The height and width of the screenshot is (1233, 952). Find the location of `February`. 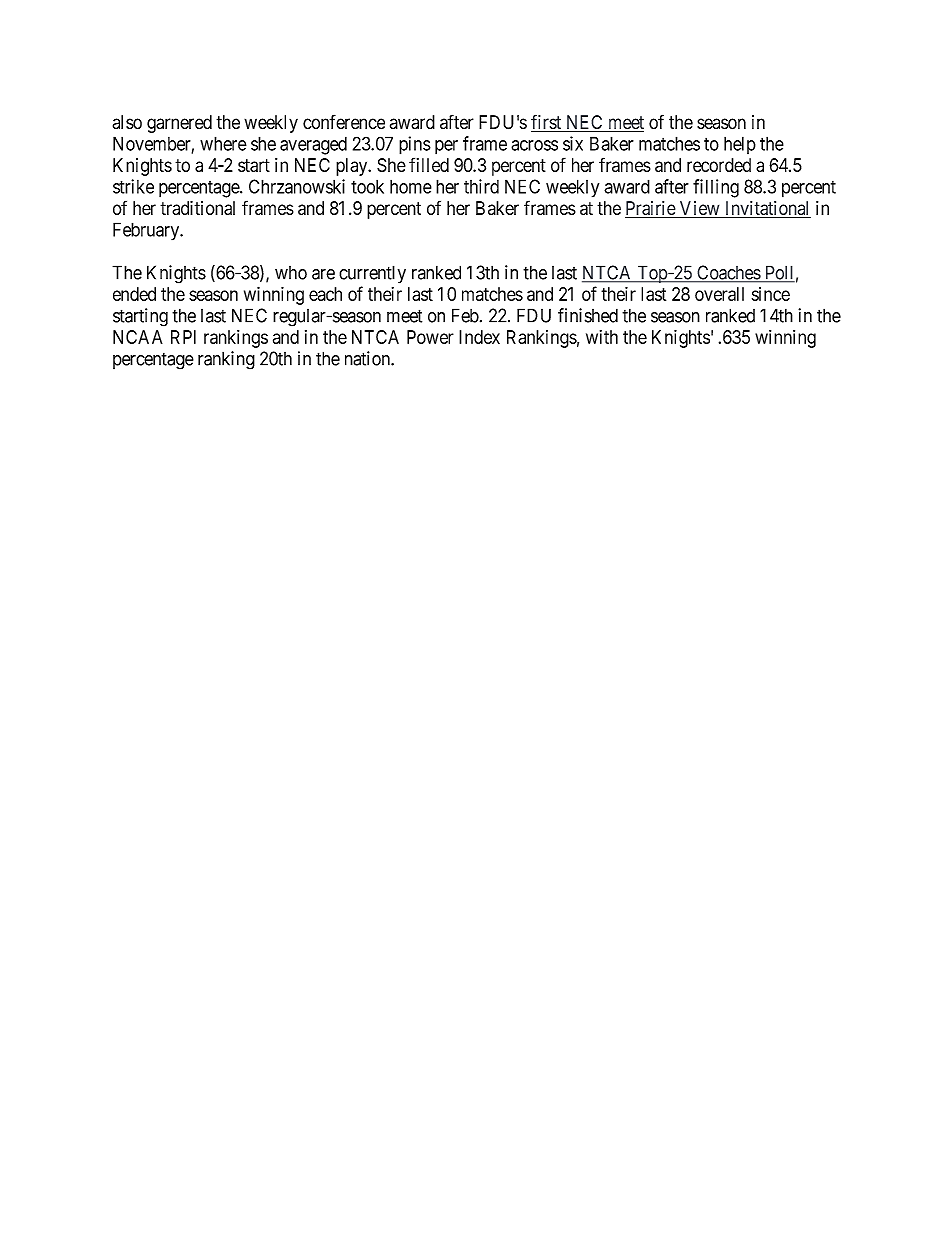

February is located at coordinates (147, 231).
